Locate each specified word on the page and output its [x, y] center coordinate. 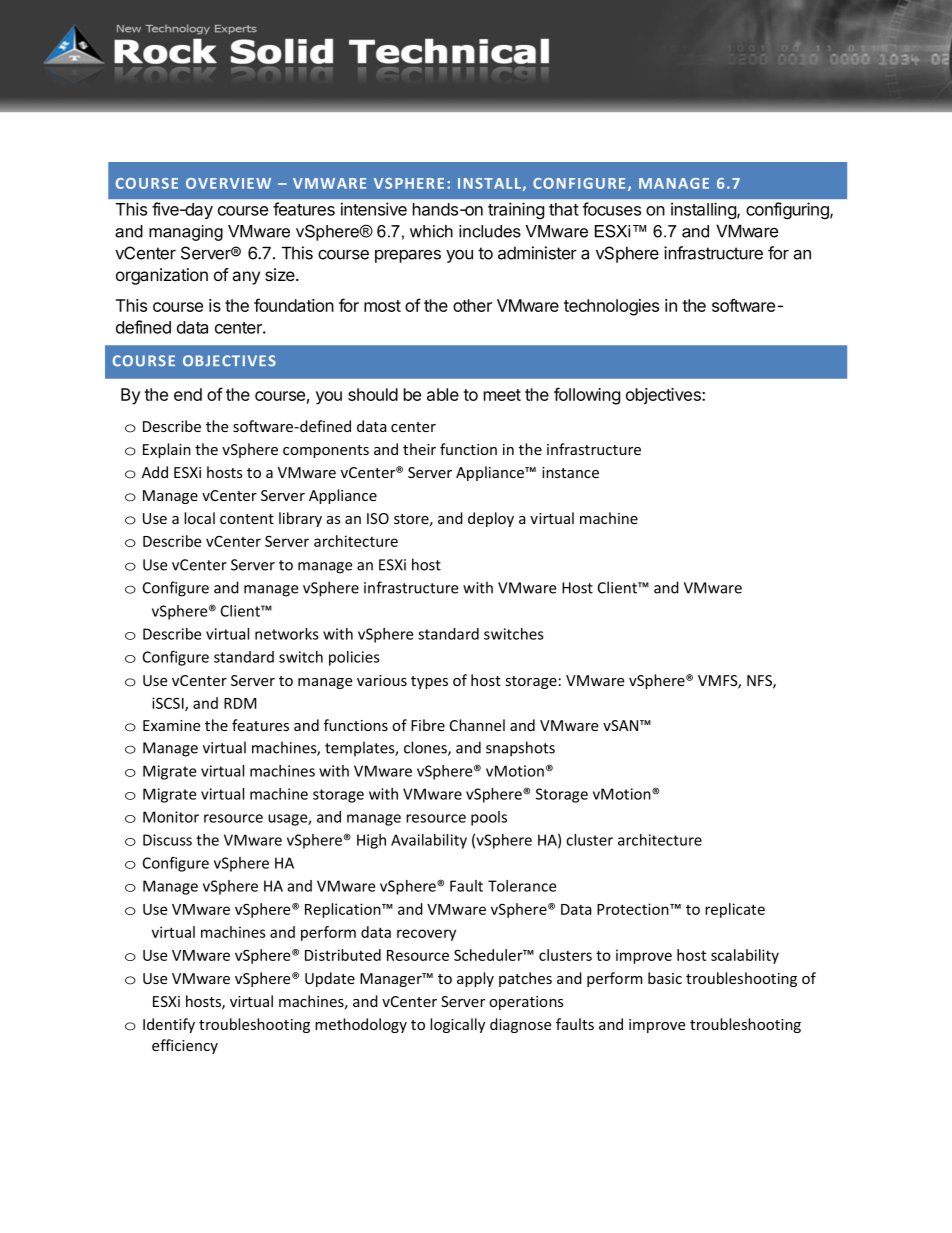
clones [426, 748]
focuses [611, 209]
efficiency [185, 1046]
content [247, 519]
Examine [171, 725]
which [431, 231]
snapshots [520, 749]
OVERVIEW [228, 183]
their [419, 449]
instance [570, 472]
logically [457, 1025]
